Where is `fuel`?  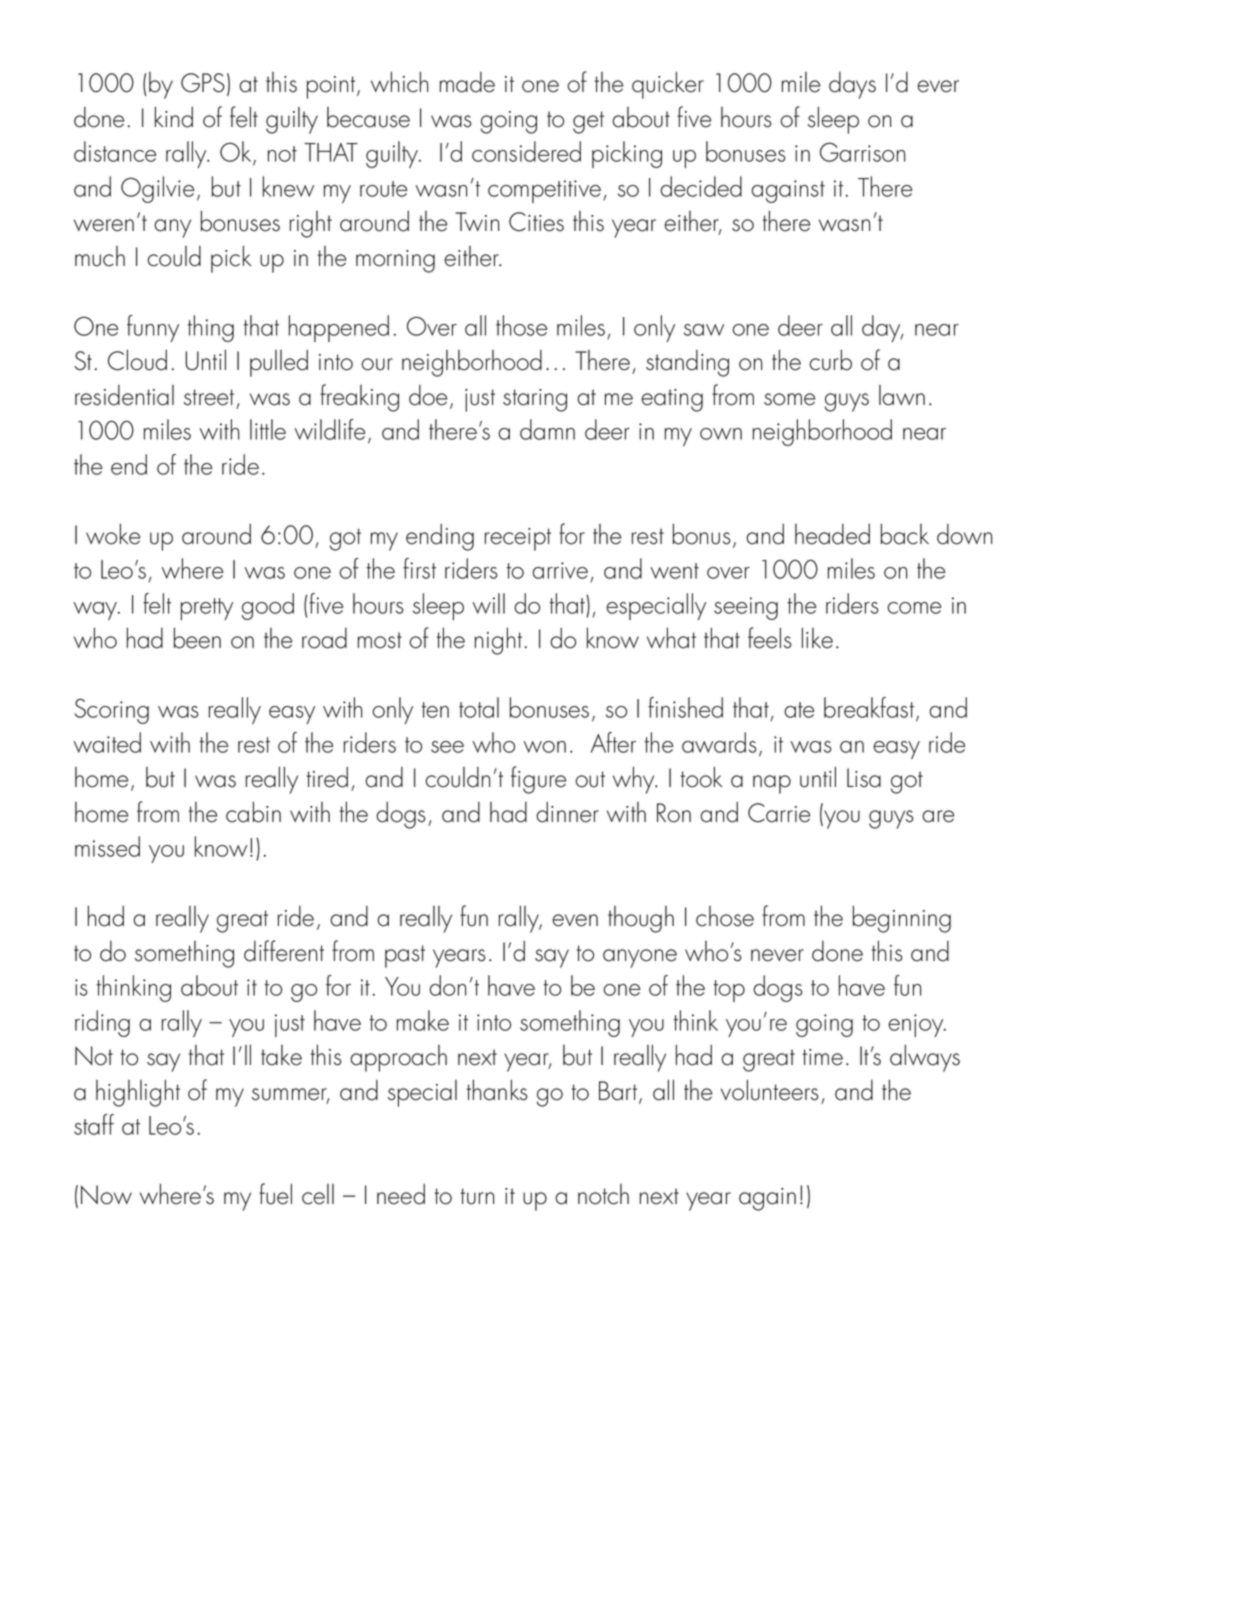
fuel is located at coordinates (275, 1194).
